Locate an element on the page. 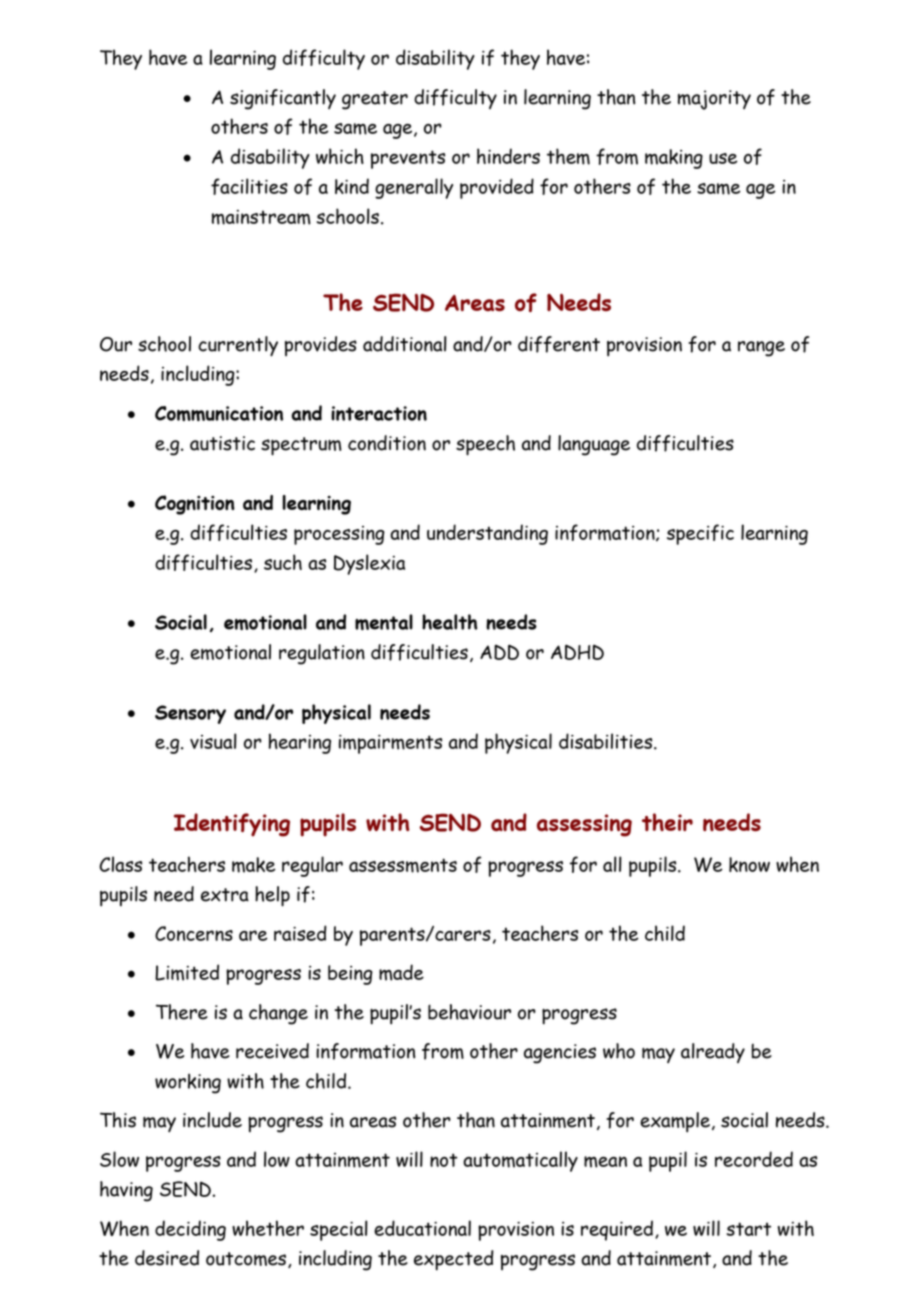 Image resolution: width=924 pixels, height=1308 pixels. facilities is located at coordinates (249, 186).
